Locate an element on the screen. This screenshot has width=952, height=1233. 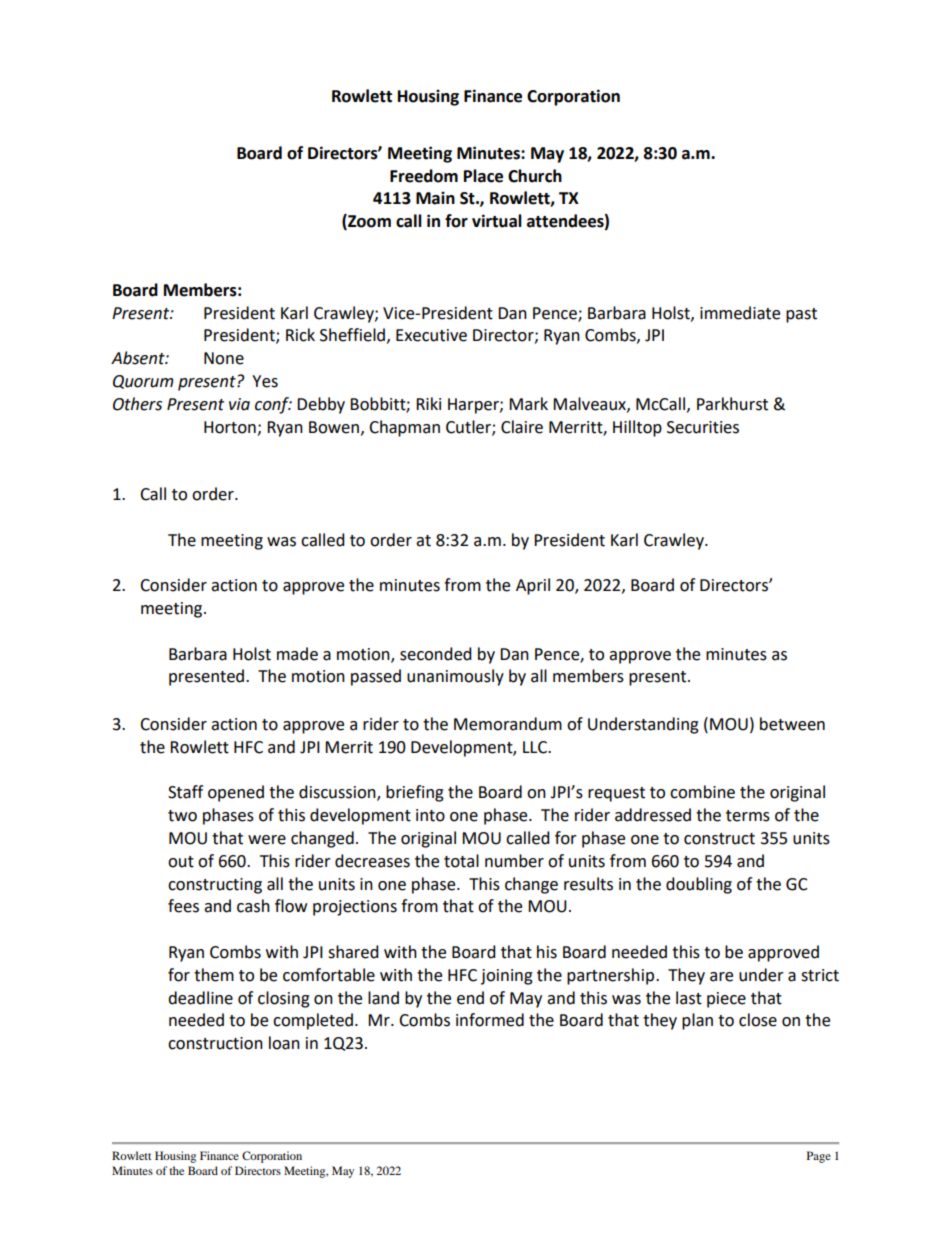
two is located at coordinates (182, 816).
